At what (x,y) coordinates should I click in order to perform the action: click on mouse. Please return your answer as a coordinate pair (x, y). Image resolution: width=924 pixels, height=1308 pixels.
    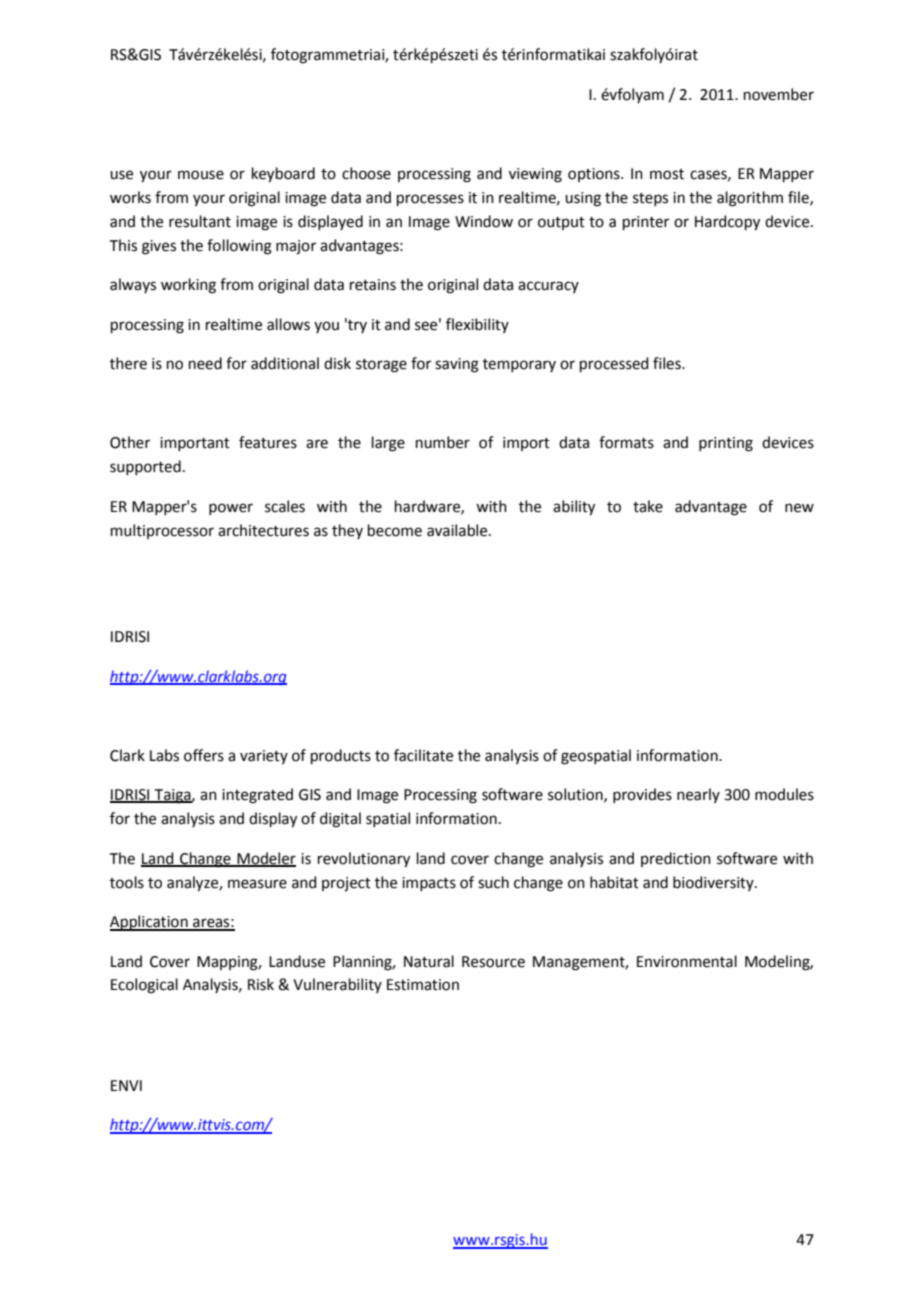
    Looking at the image, I should click on (201, 175).
